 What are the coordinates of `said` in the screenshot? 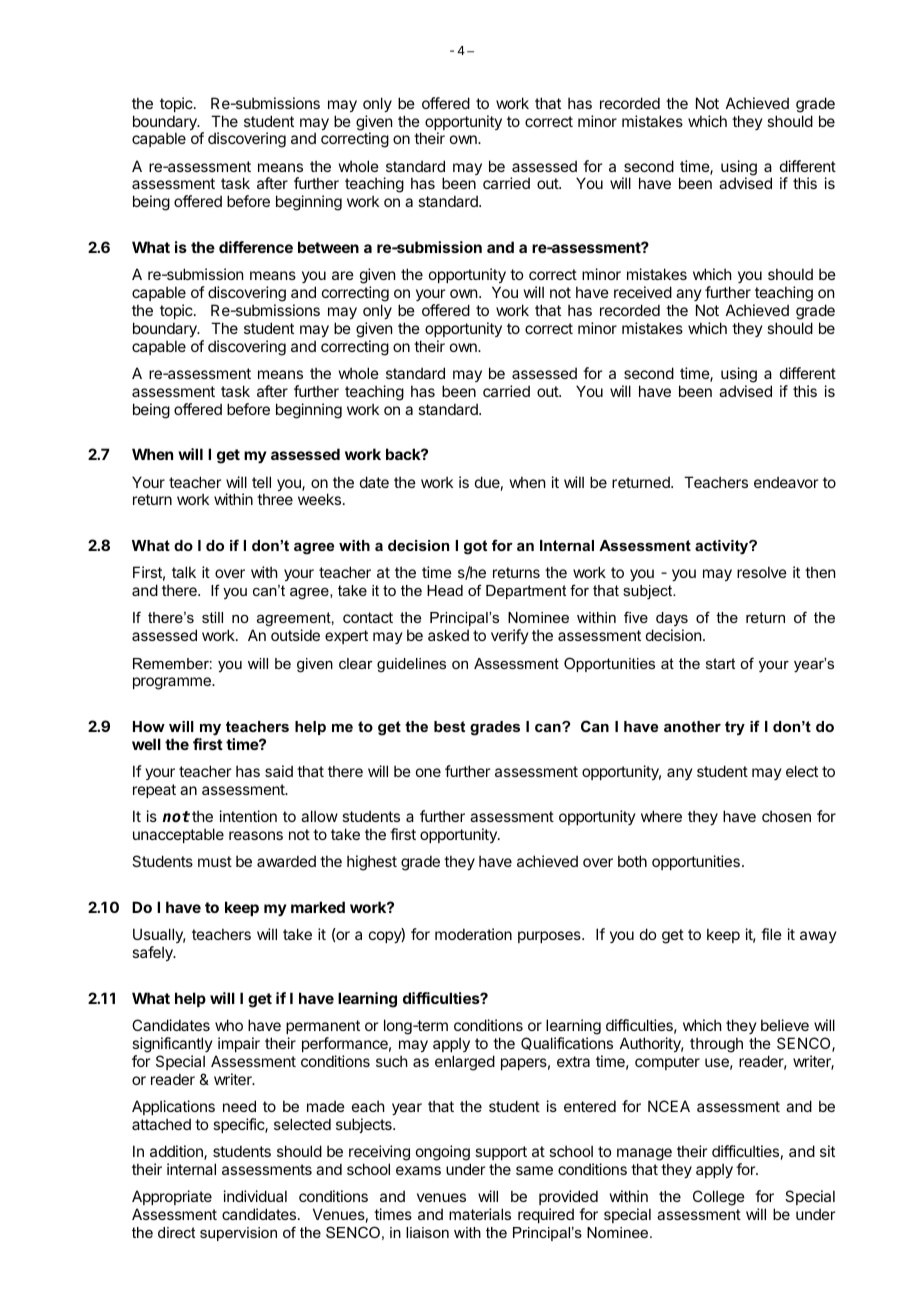 It's located at (279, 771).
